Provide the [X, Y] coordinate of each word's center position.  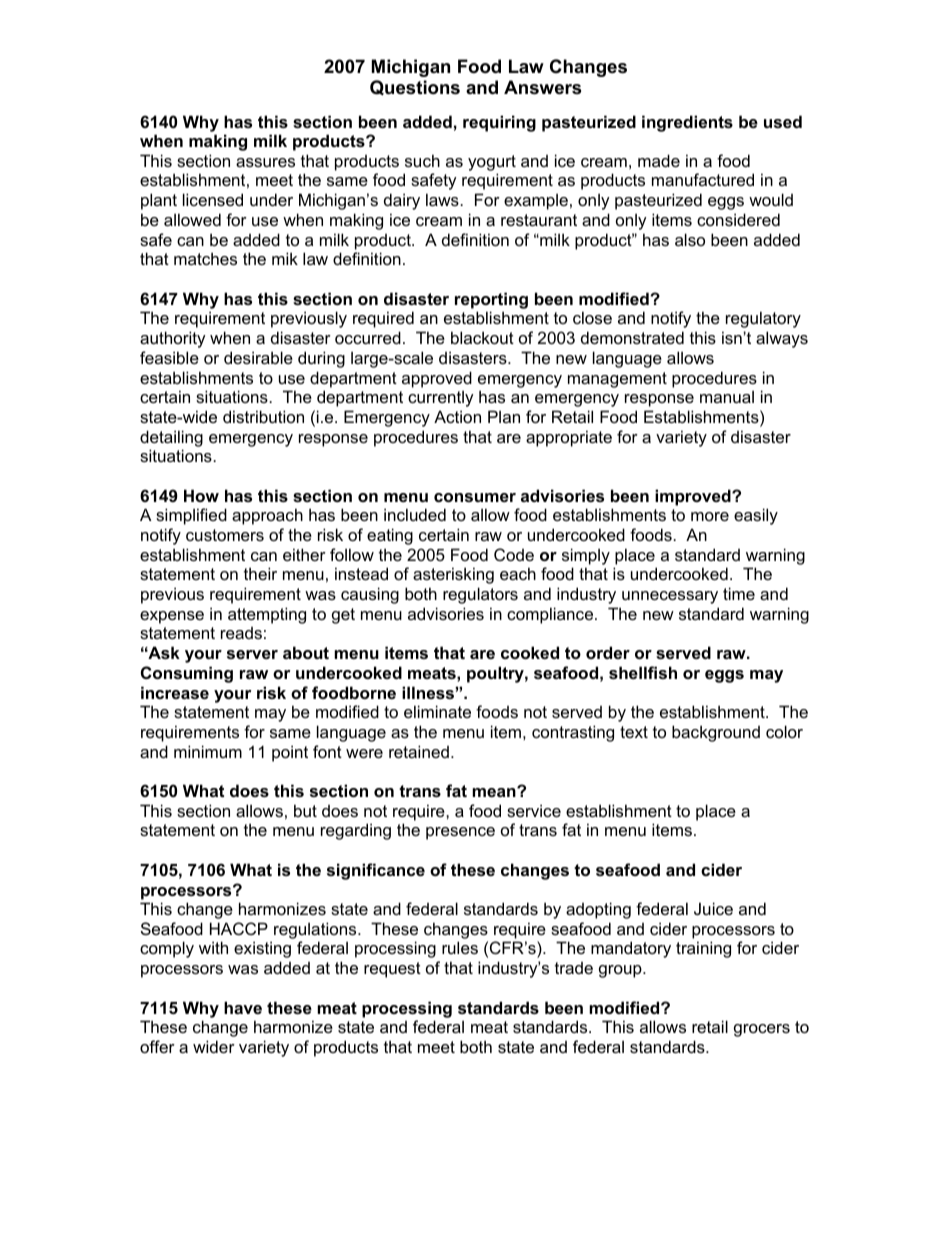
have [243, 1007]
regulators [480, 595]
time [739, 593]
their [260, 573]
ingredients [687, 123]
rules [460, 947]
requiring [499, 123]
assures [265, 162]
